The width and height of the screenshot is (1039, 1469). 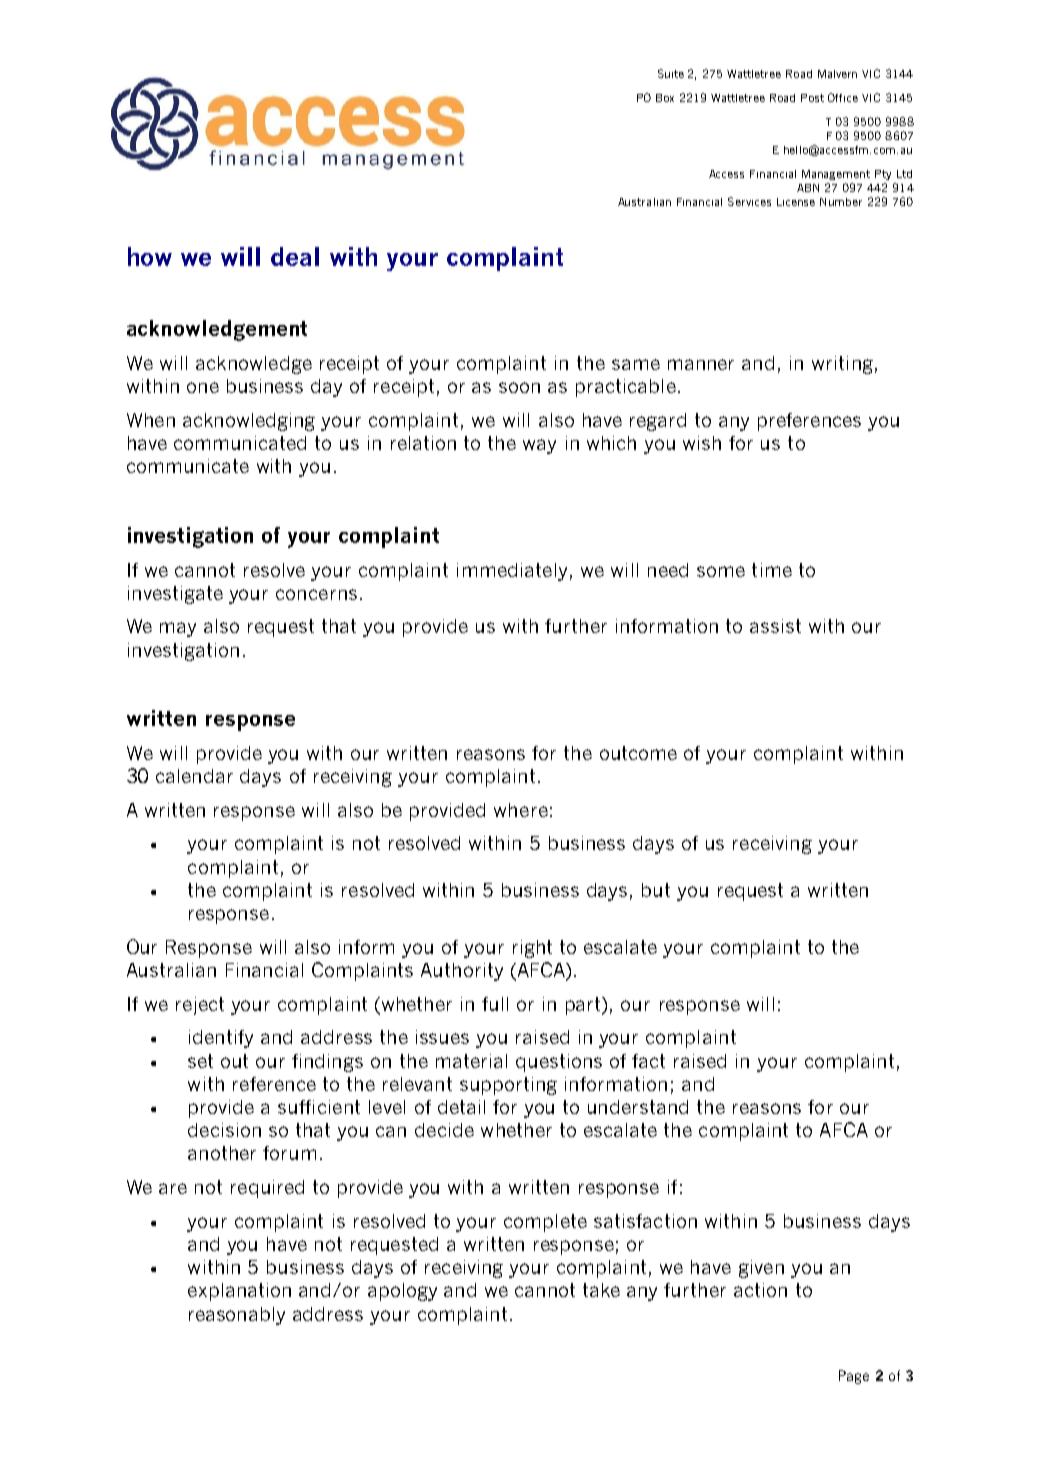 I want to click on where, so click(x=521, y=810).
